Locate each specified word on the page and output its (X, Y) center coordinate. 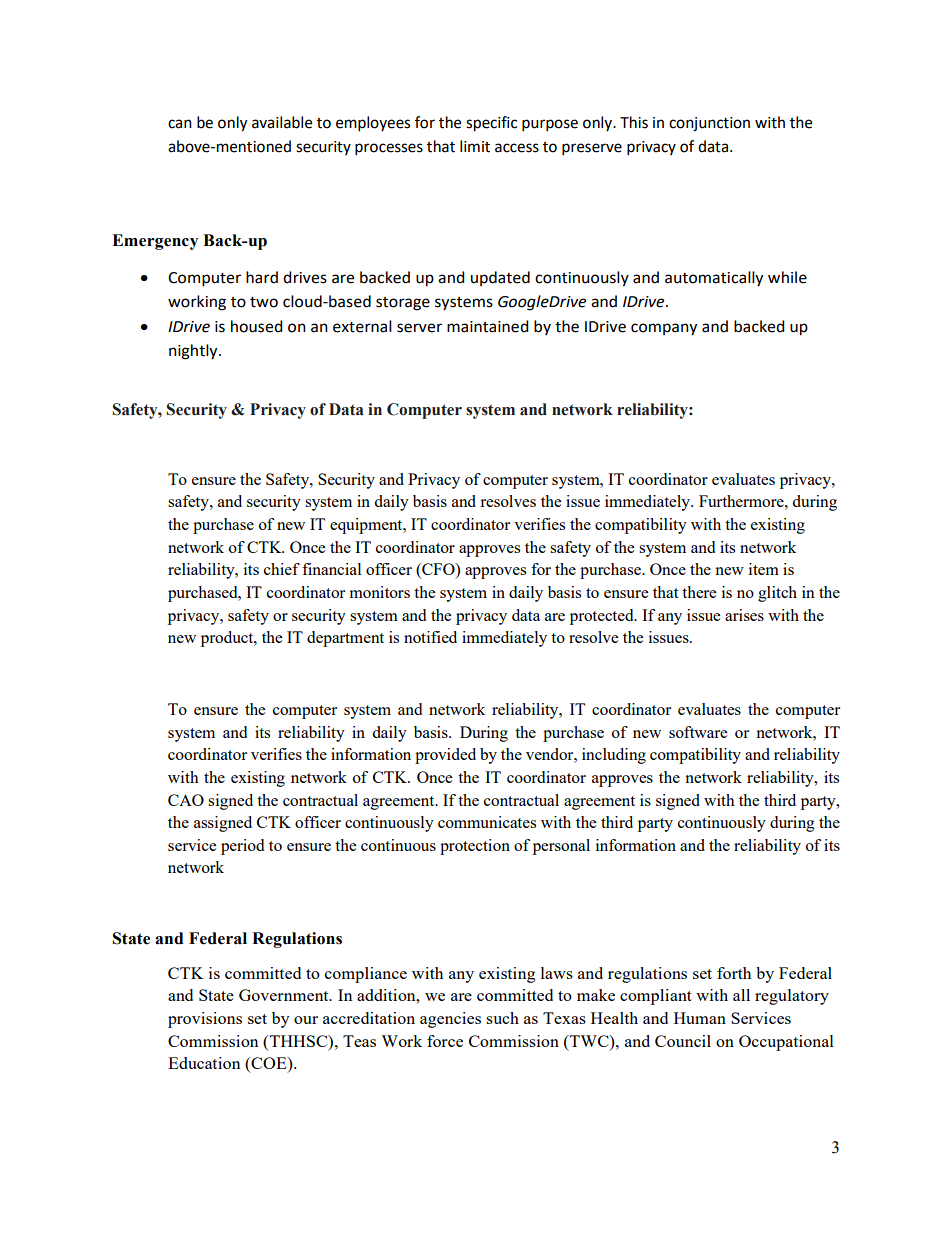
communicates (487, 822)
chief (282, 569)
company (664, 329)
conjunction (709, 124)
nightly (194, 352)
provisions (205, 1020)
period (242, 847)
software (698, 732)
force (445, 1041)
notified (430, 637)
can (180, 124)
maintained (488, 326)
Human (700, 1018)
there (699, 592)
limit (475, 146)
